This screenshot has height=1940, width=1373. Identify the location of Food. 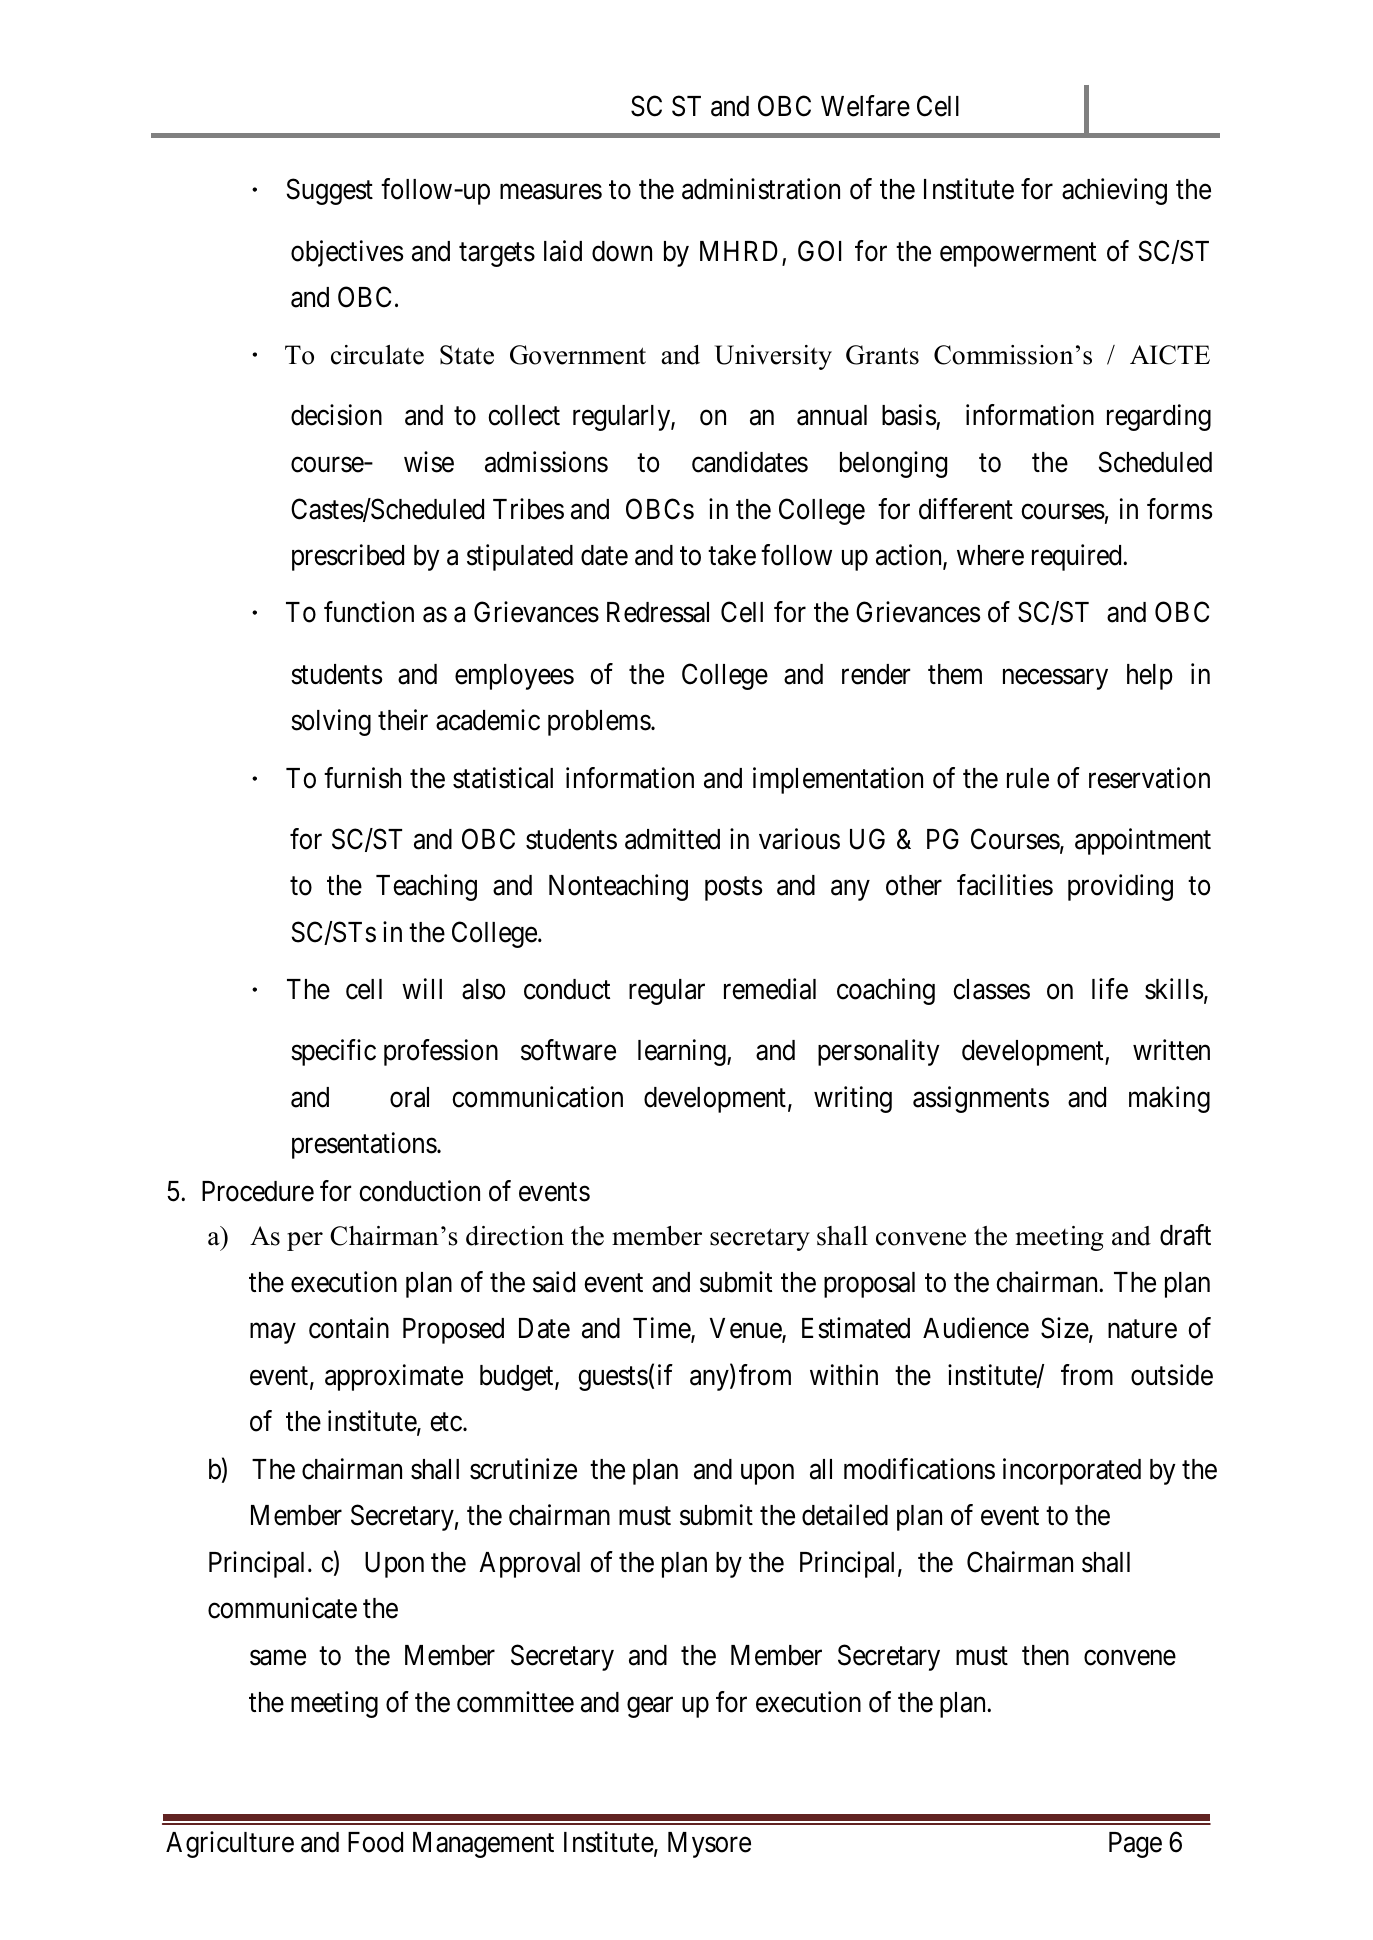
(375, 1842).
